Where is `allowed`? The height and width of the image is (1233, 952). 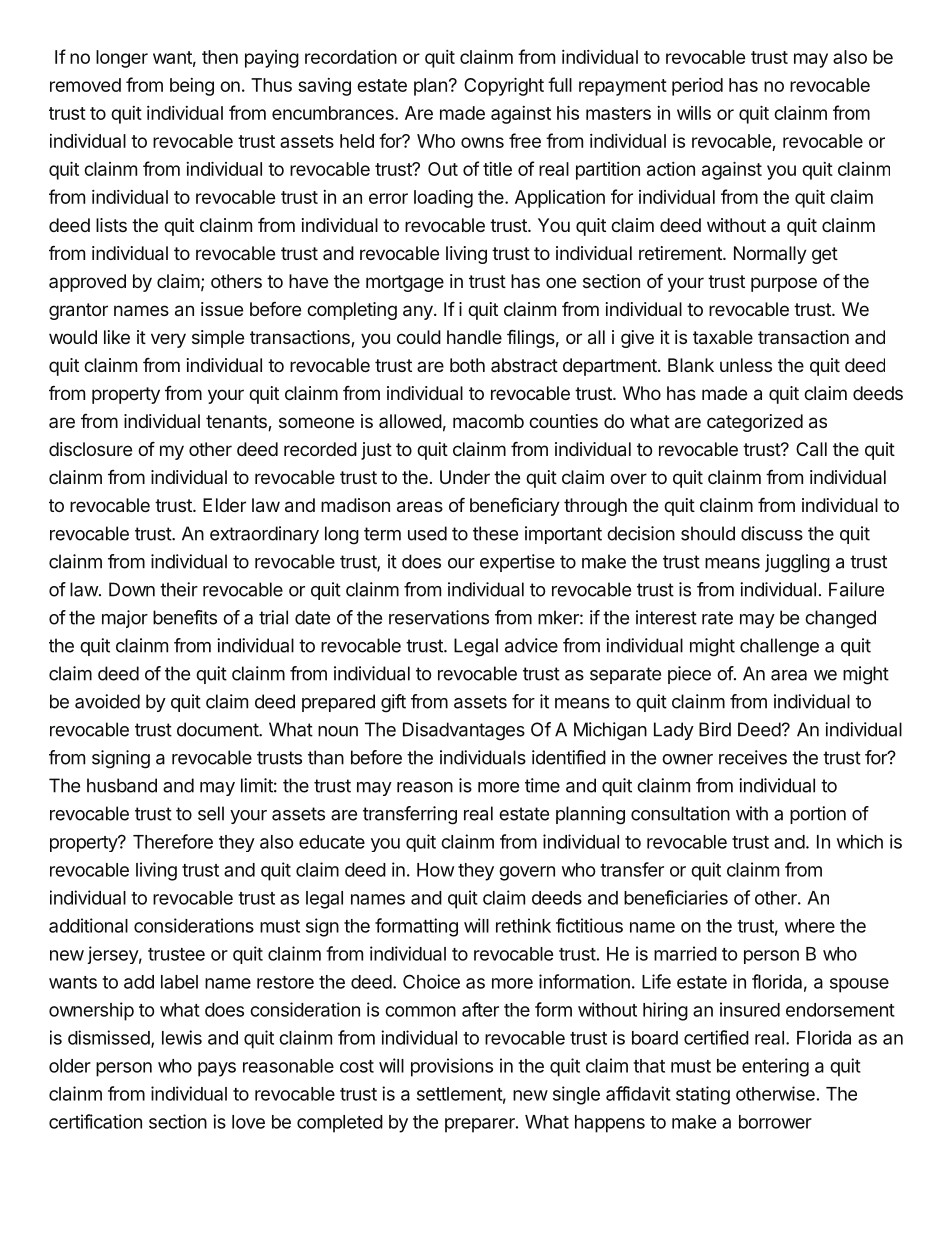
allowed is located at coordinates (410, 421).
